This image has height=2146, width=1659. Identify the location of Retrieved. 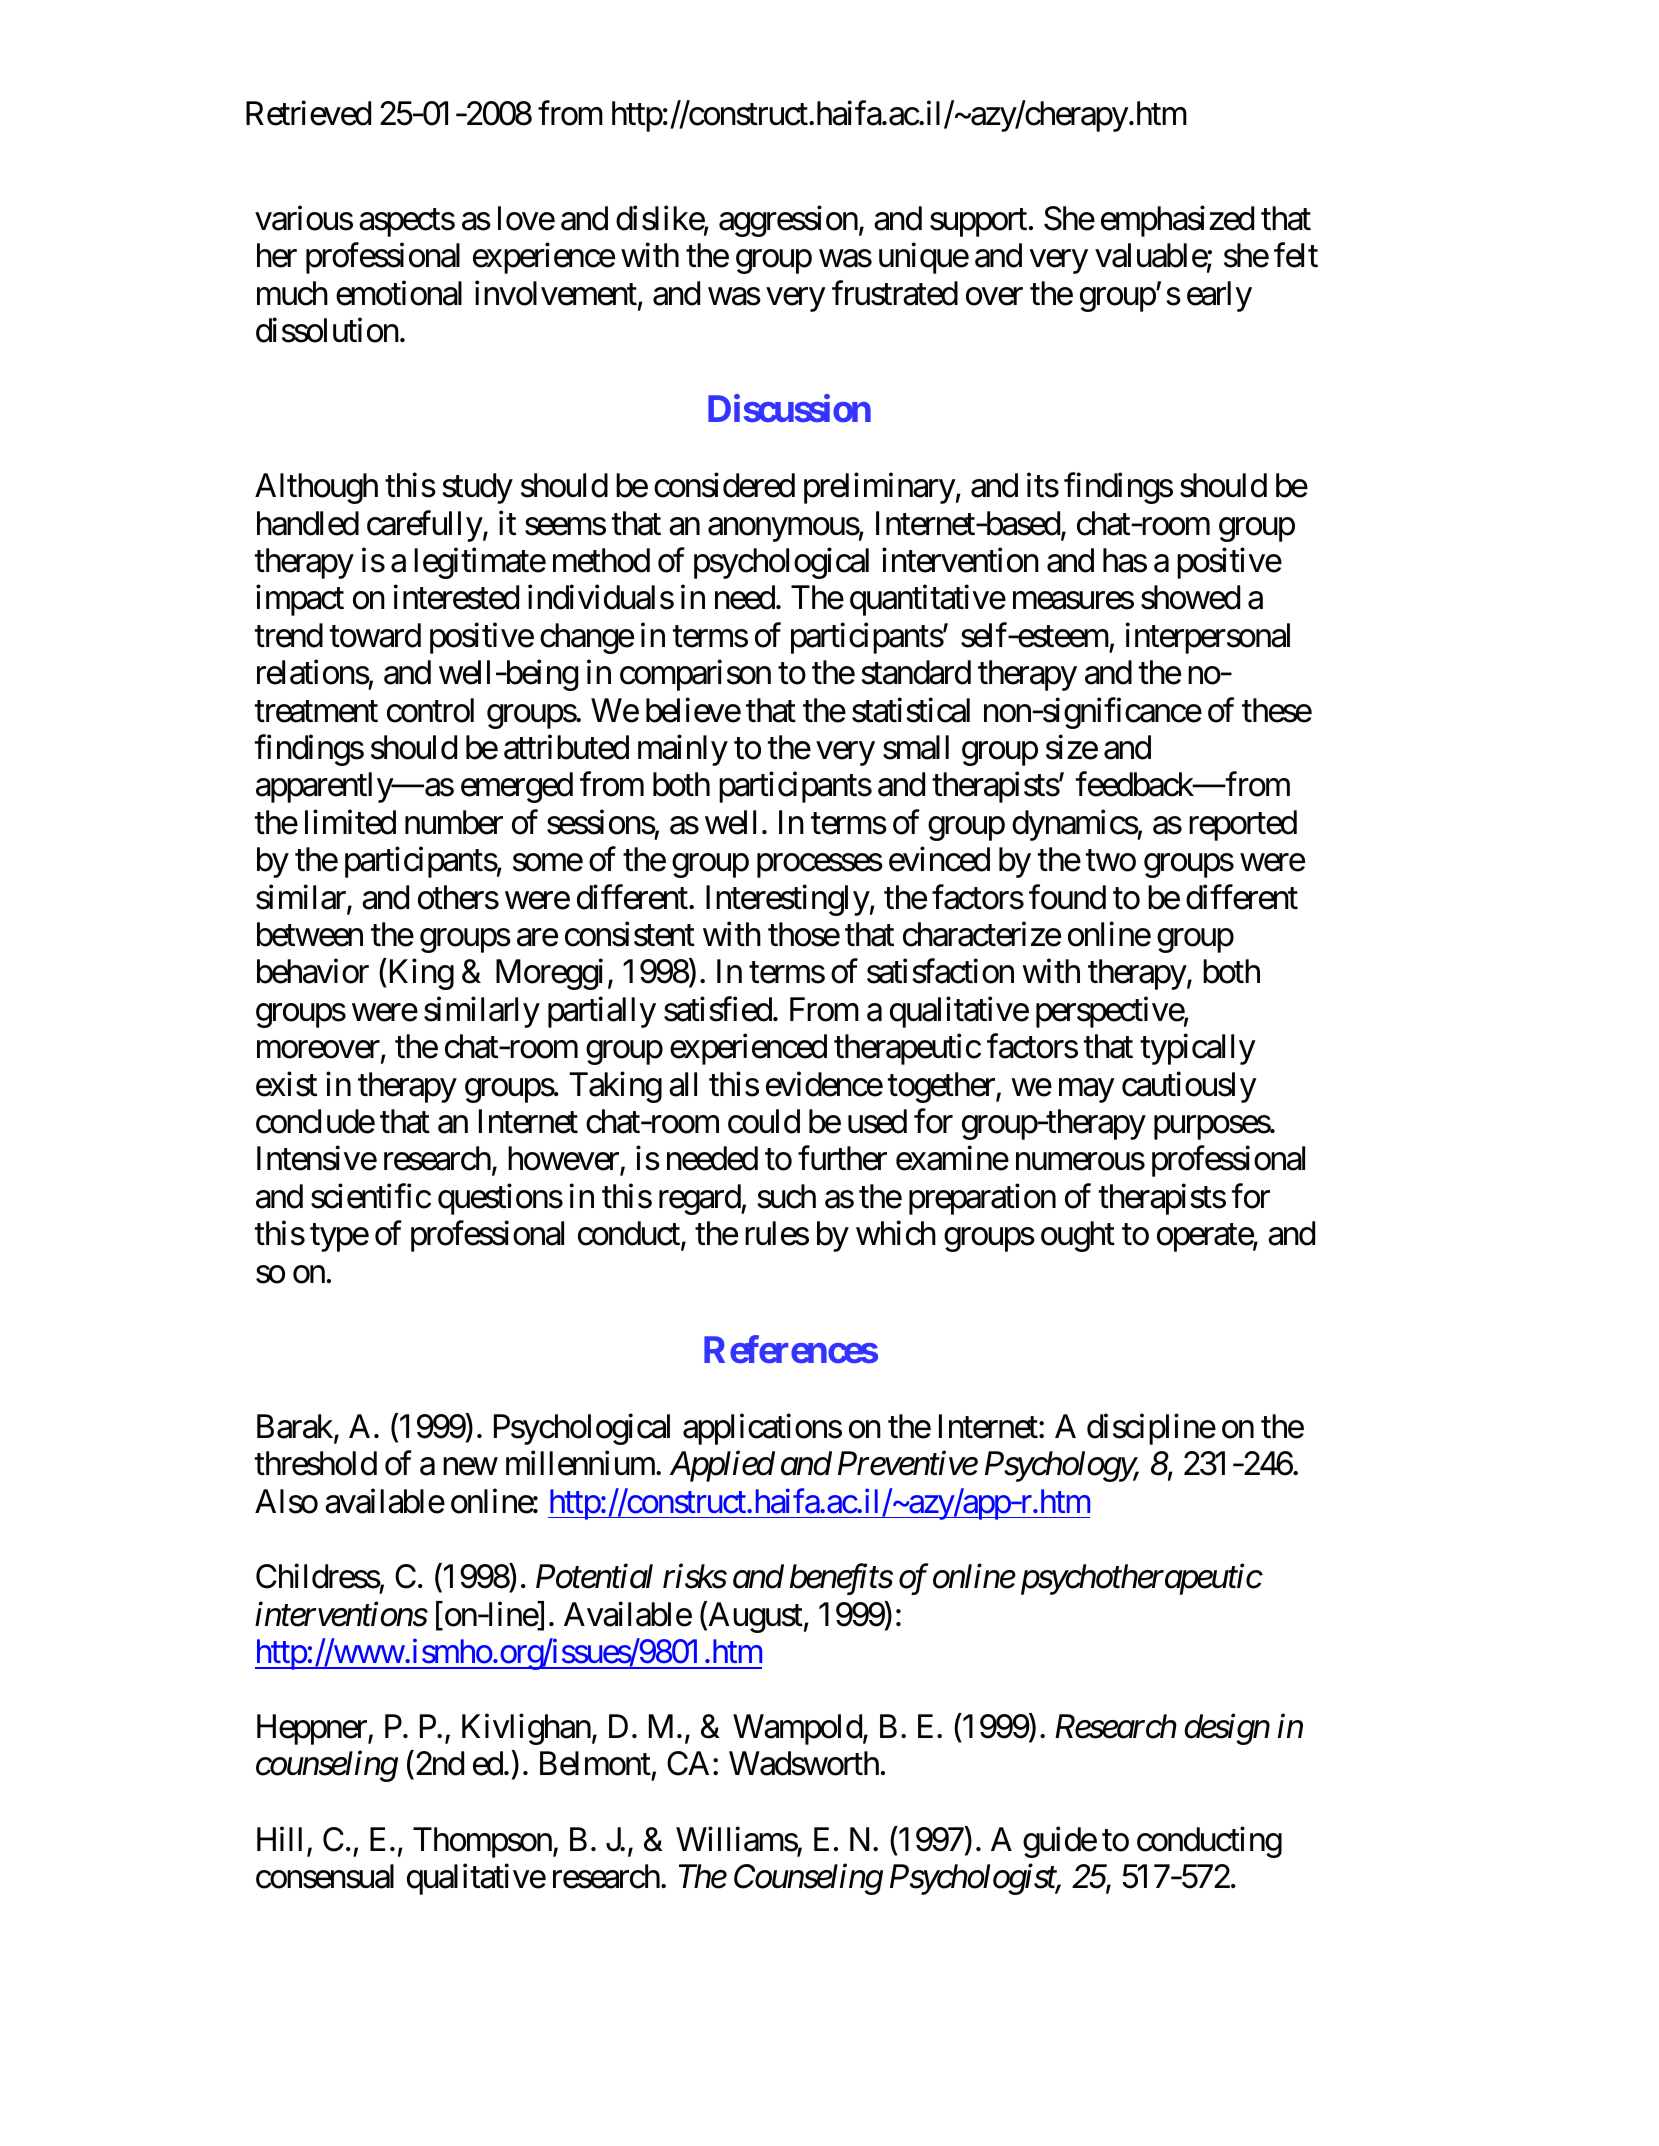
(308, 113).
